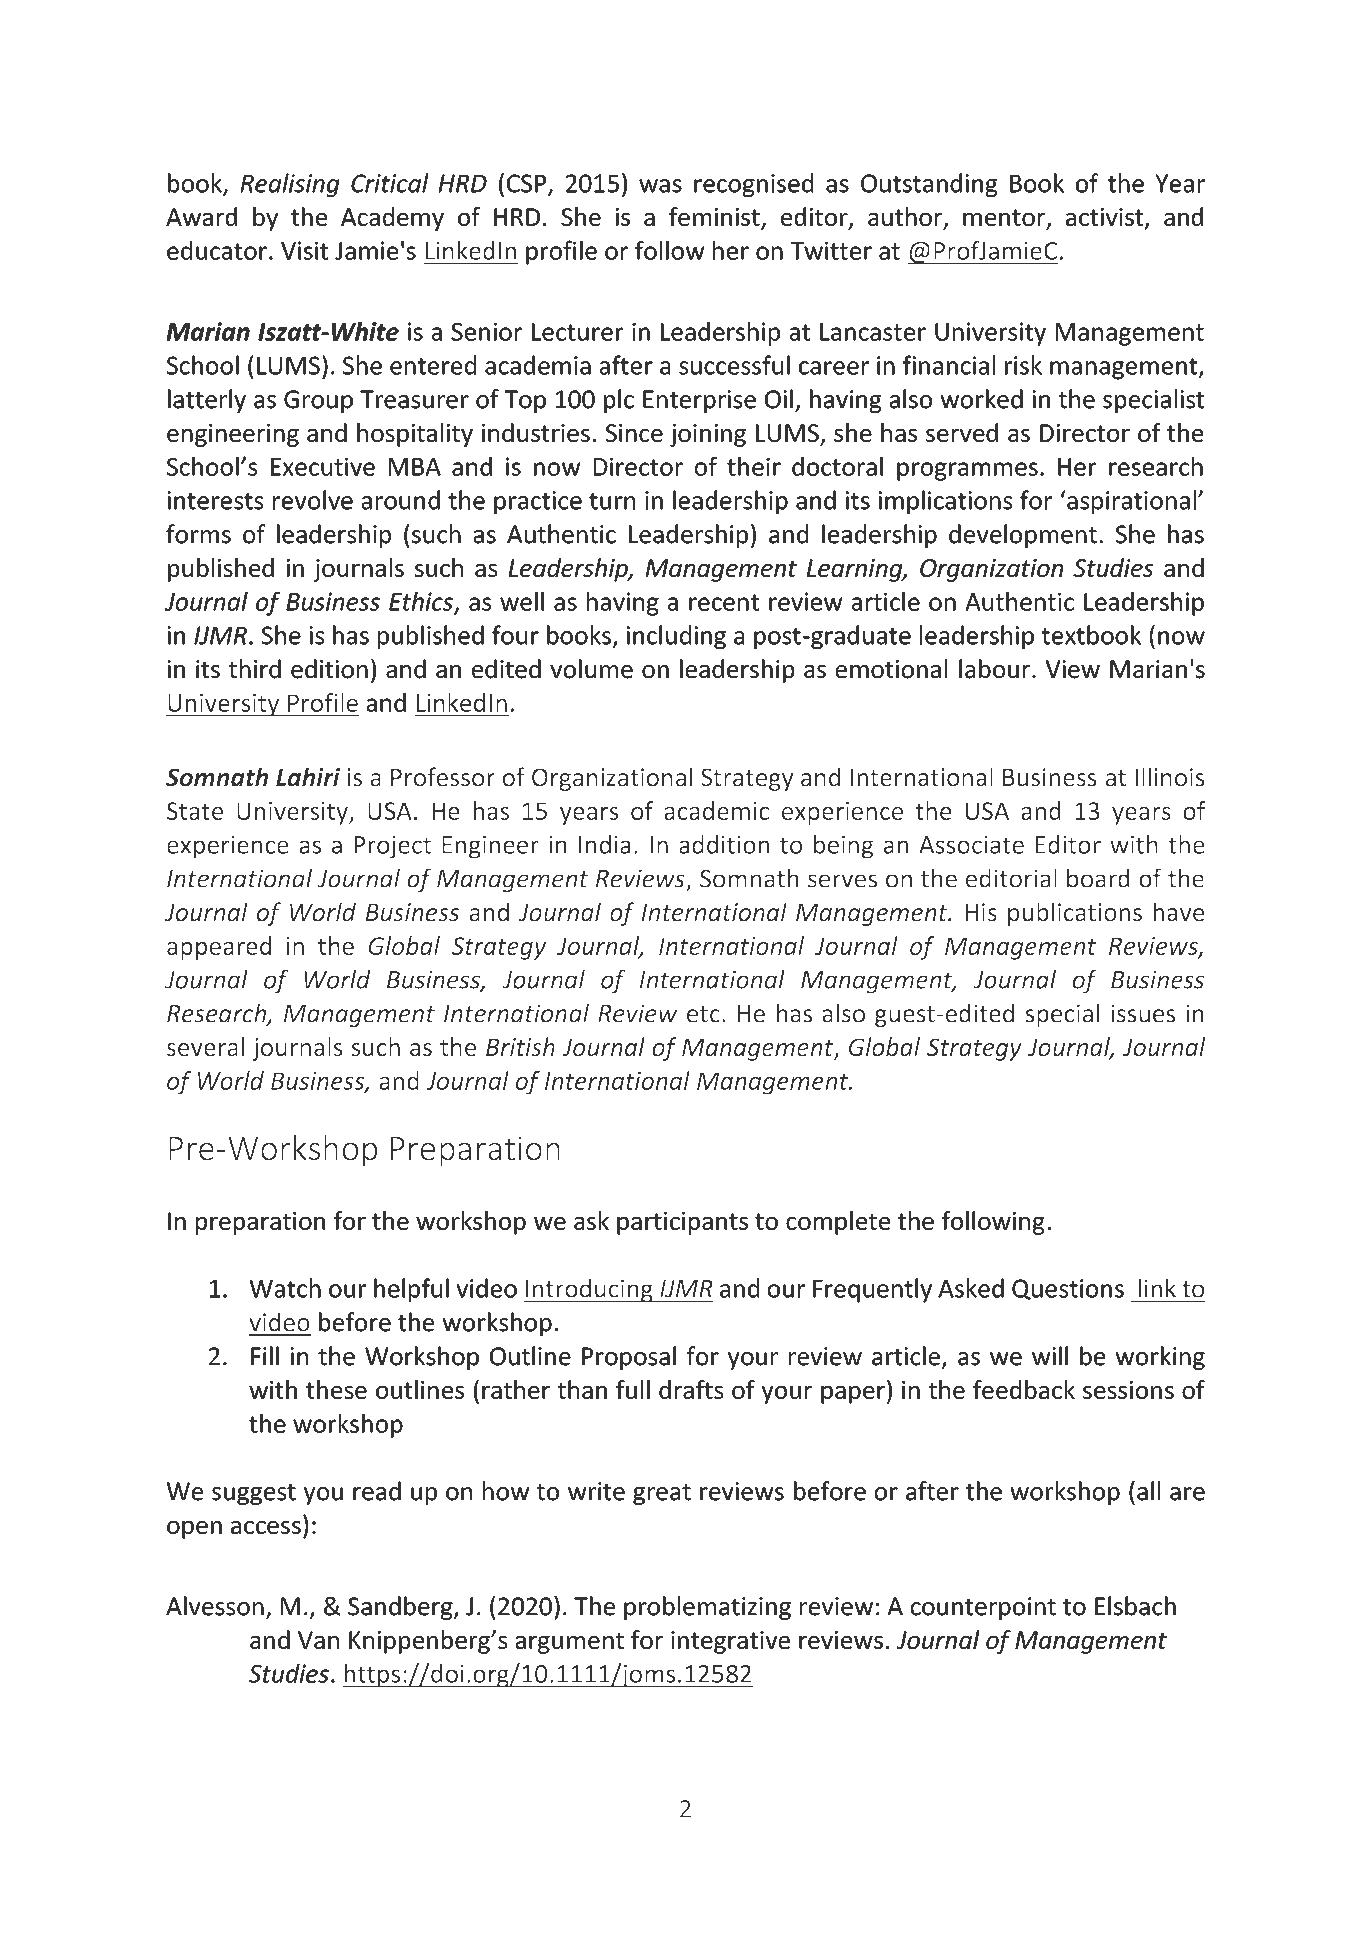 The image size is (1371, 1940). Describe the element at coordinates (1023, 536) in the screenshot. I see `development` at that location.
